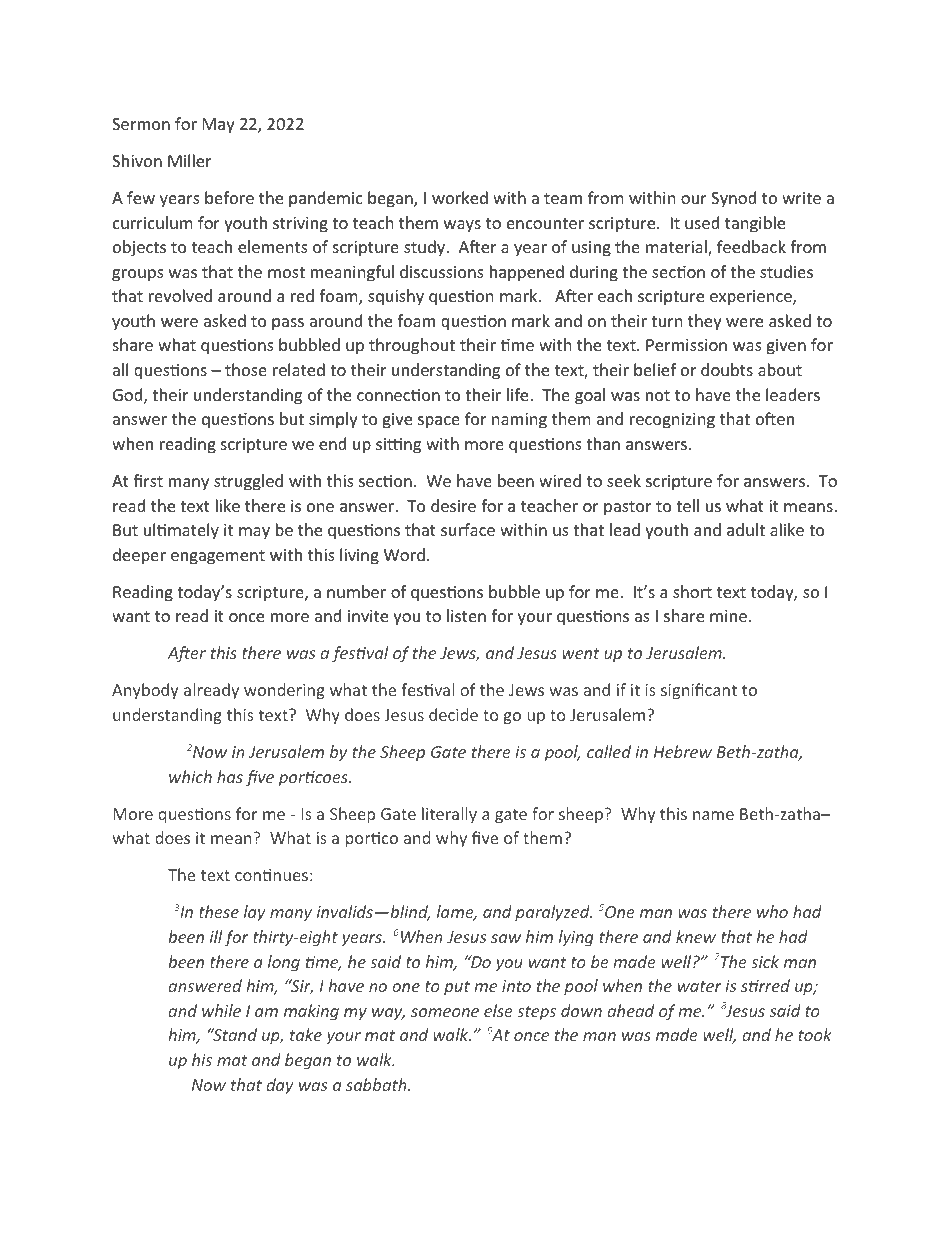  What do you see at coordinates (460, 197) in the screenshot?
I see `worked` at bounding box center [460, 197].
